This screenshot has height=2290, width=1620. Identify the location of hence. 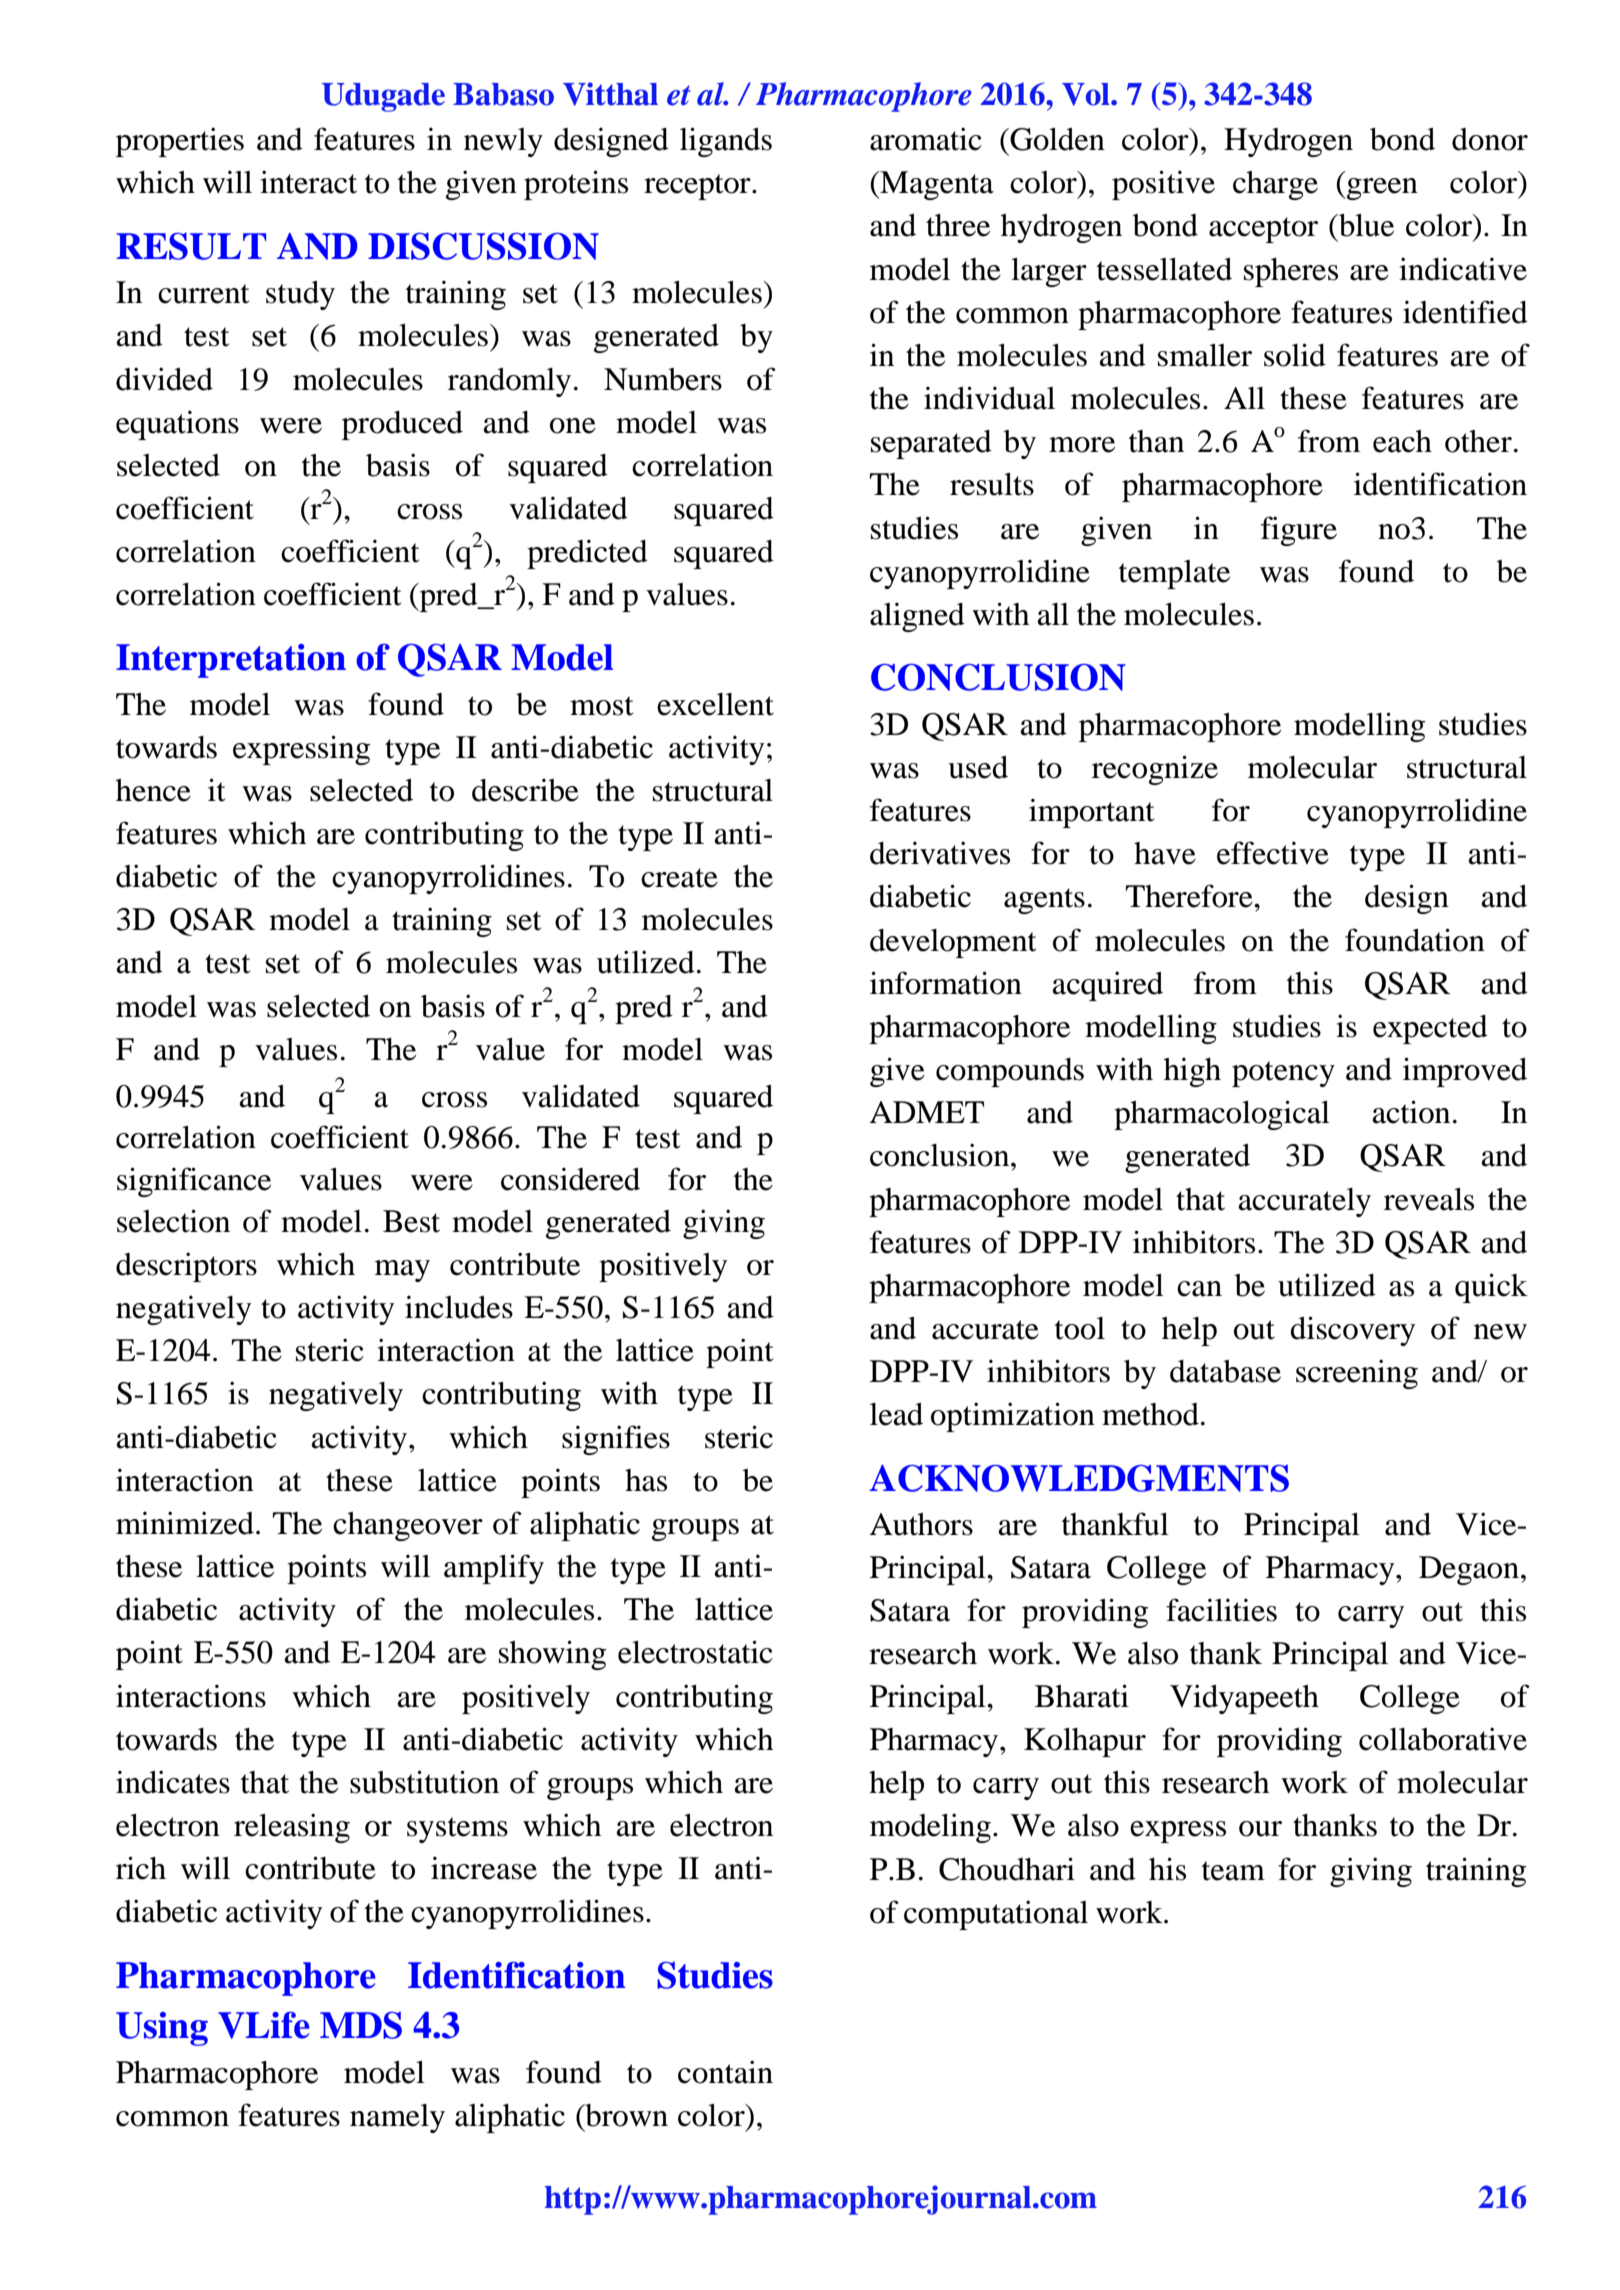
(153, 790).
